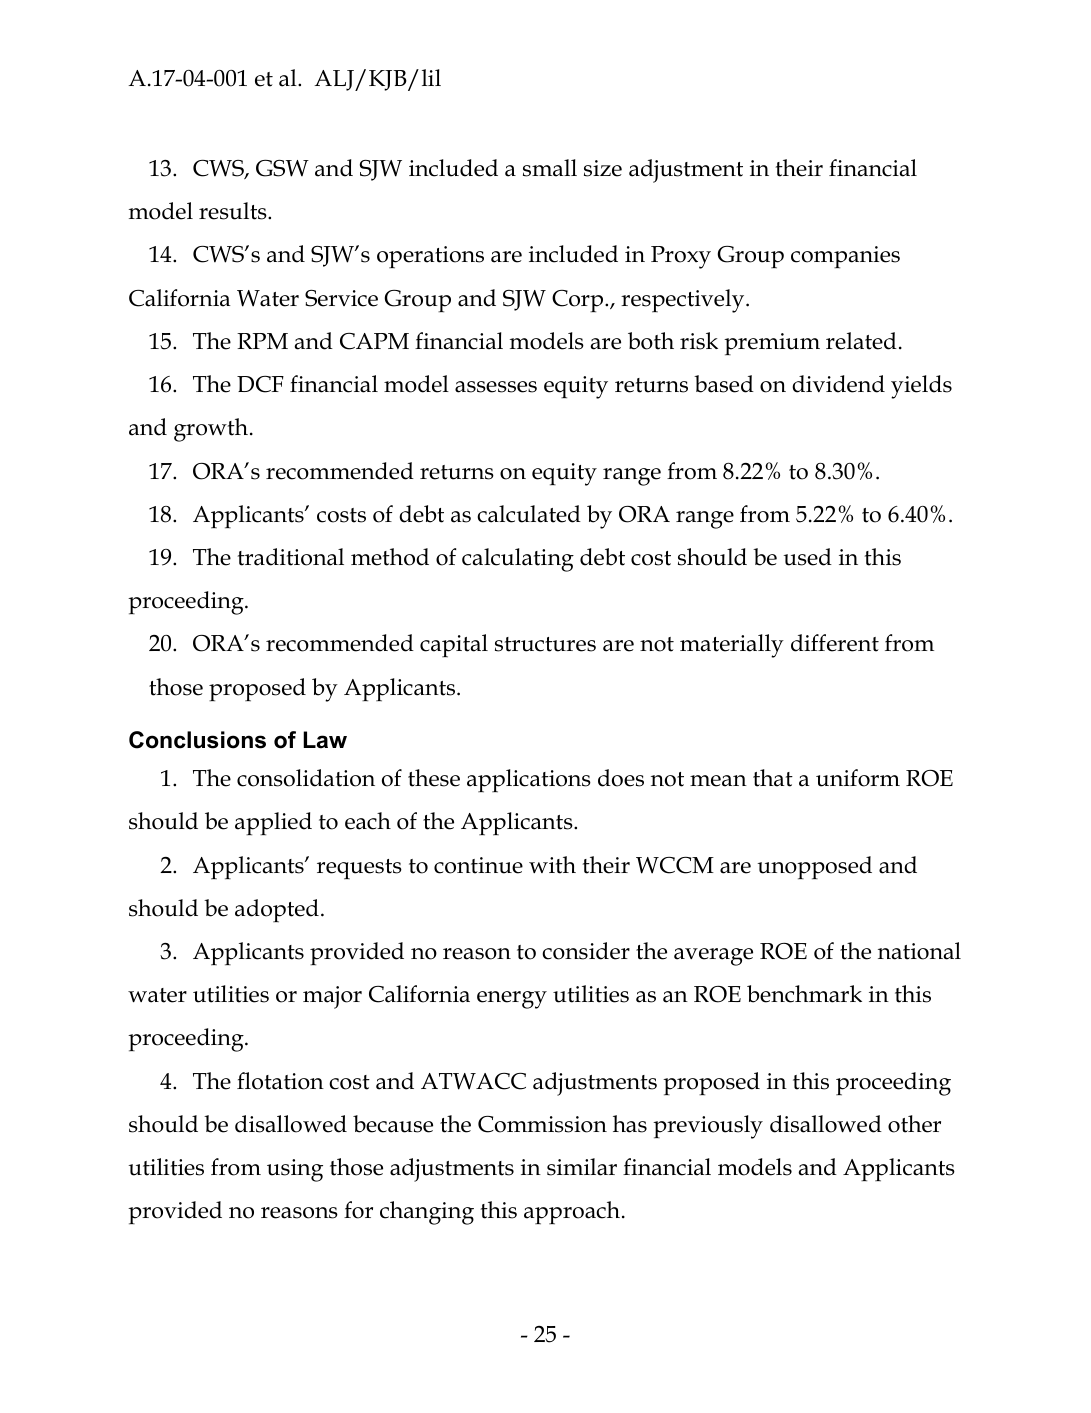  What do you see at coordinates (295, 1170) in the screenshot?
I see `using` at bounding box center [295, 1170].
